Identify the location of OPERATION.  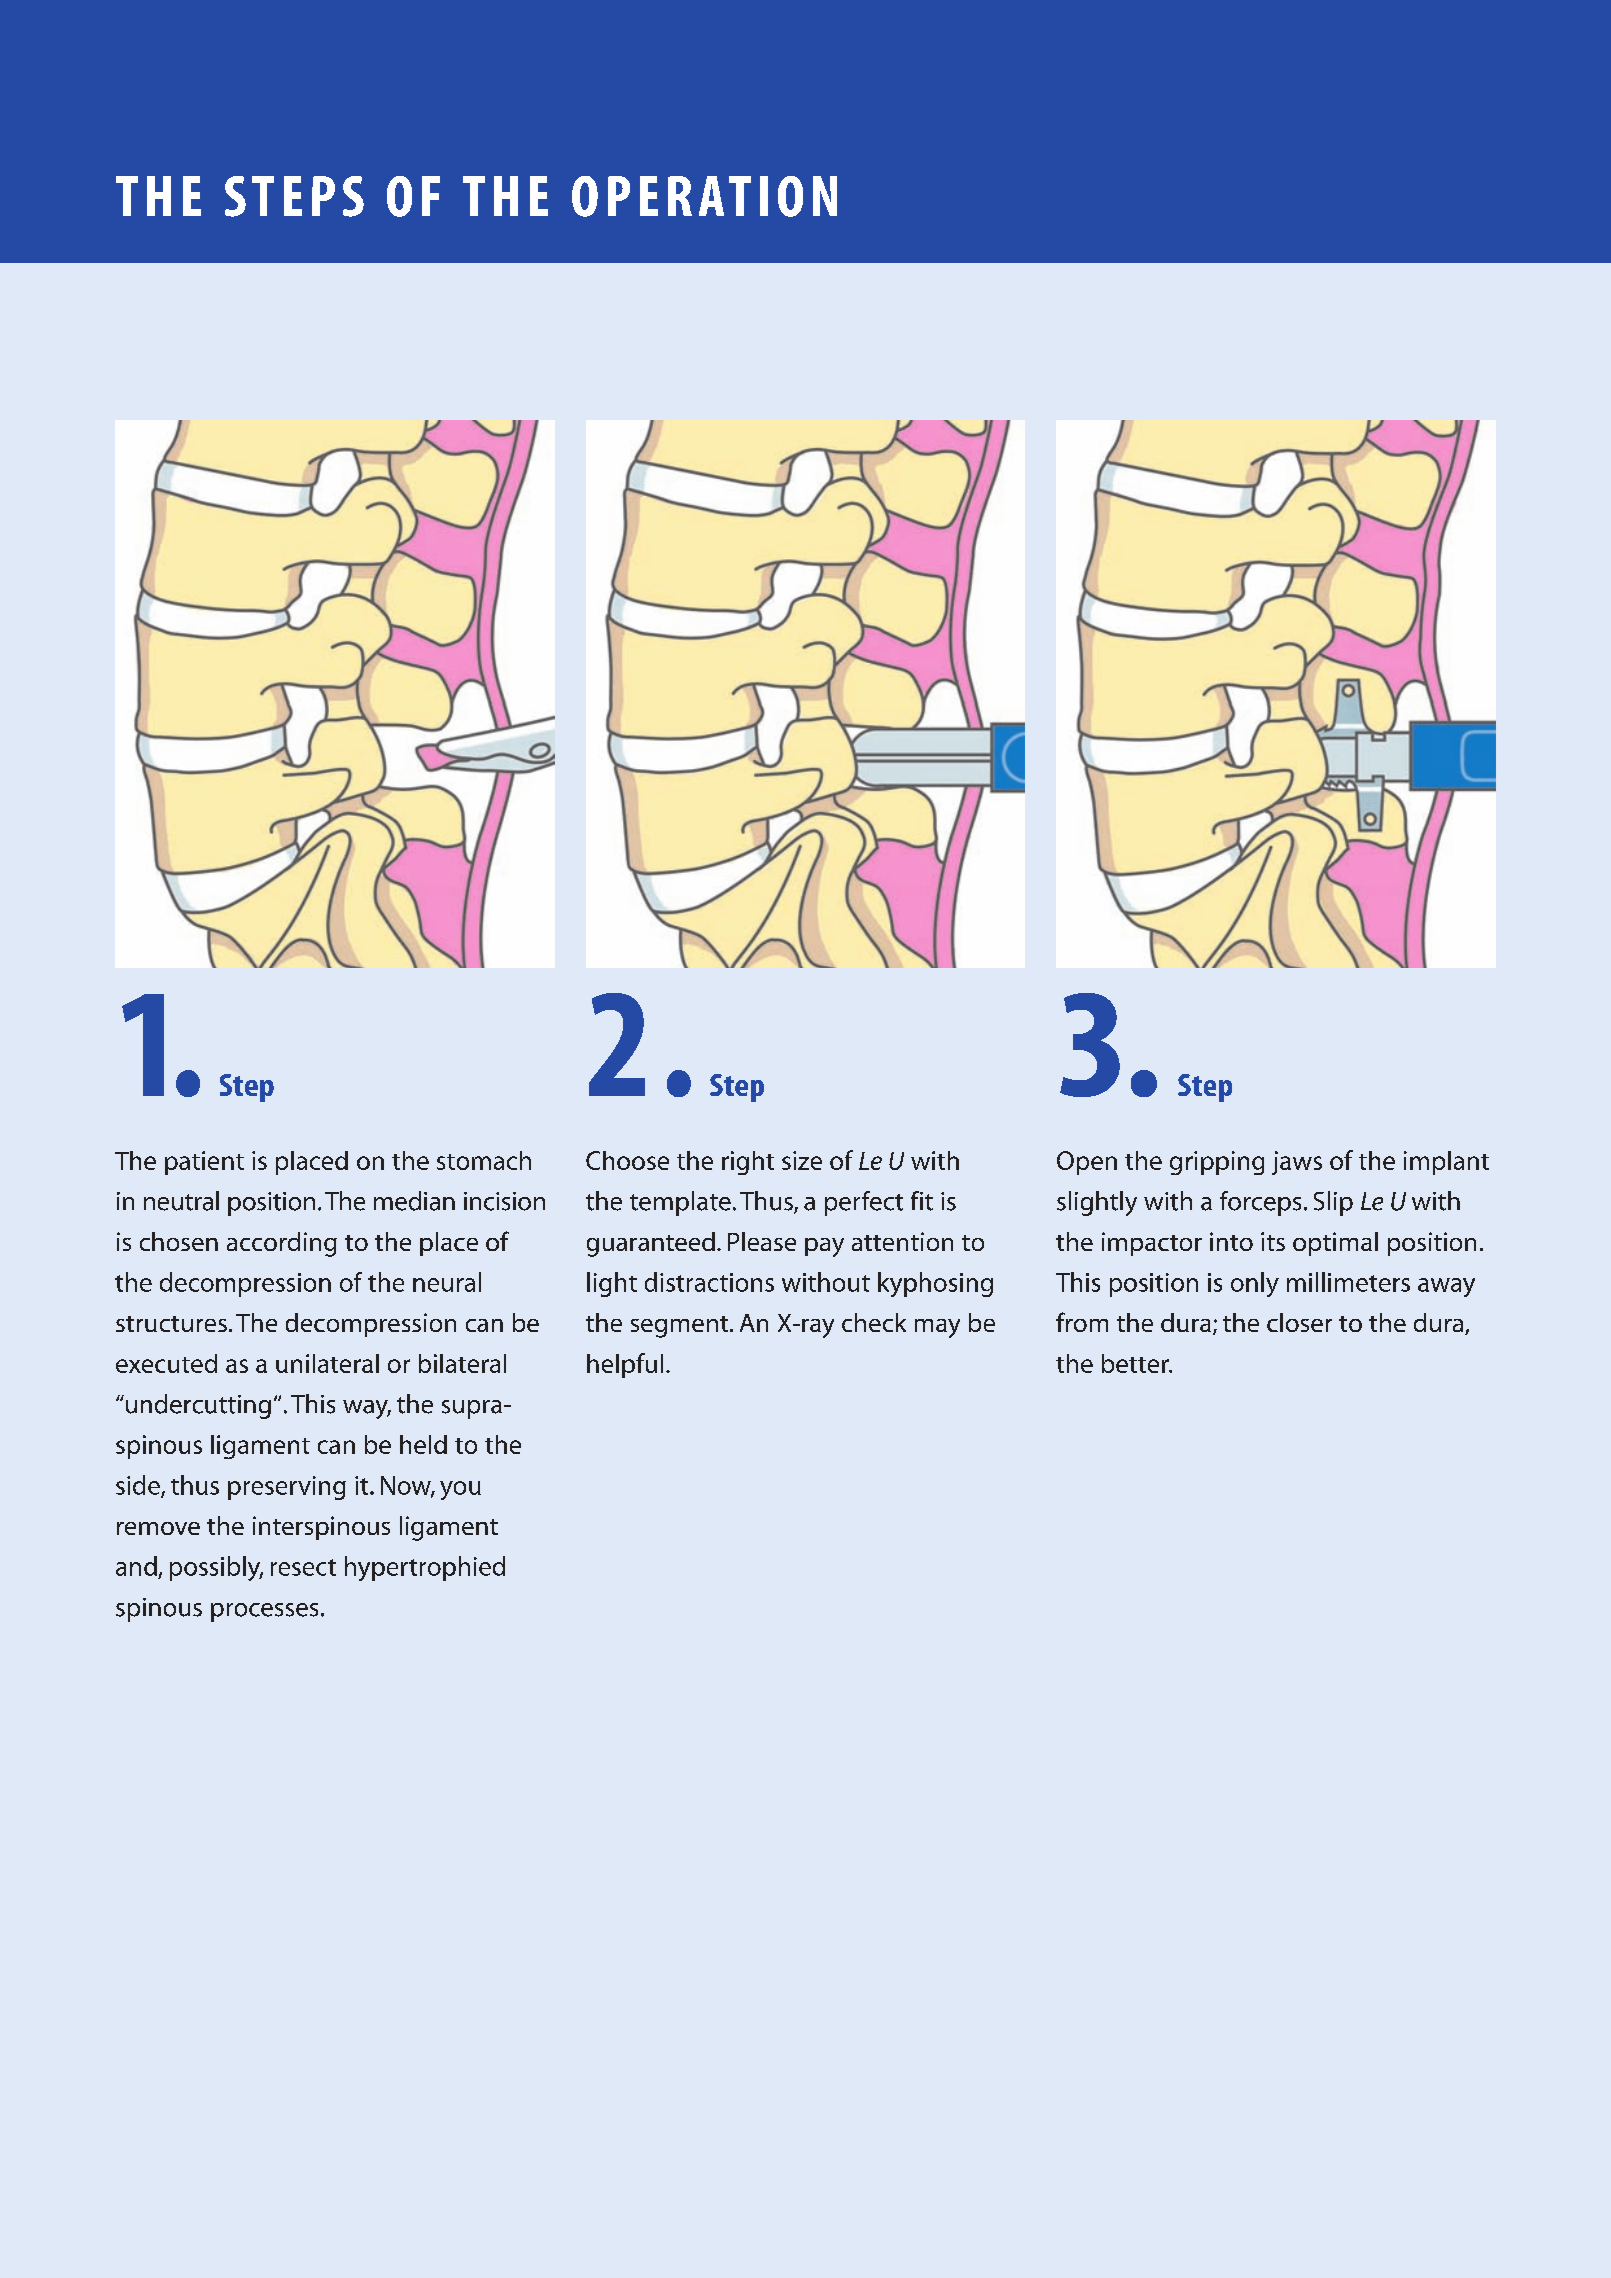
(704, 196).
